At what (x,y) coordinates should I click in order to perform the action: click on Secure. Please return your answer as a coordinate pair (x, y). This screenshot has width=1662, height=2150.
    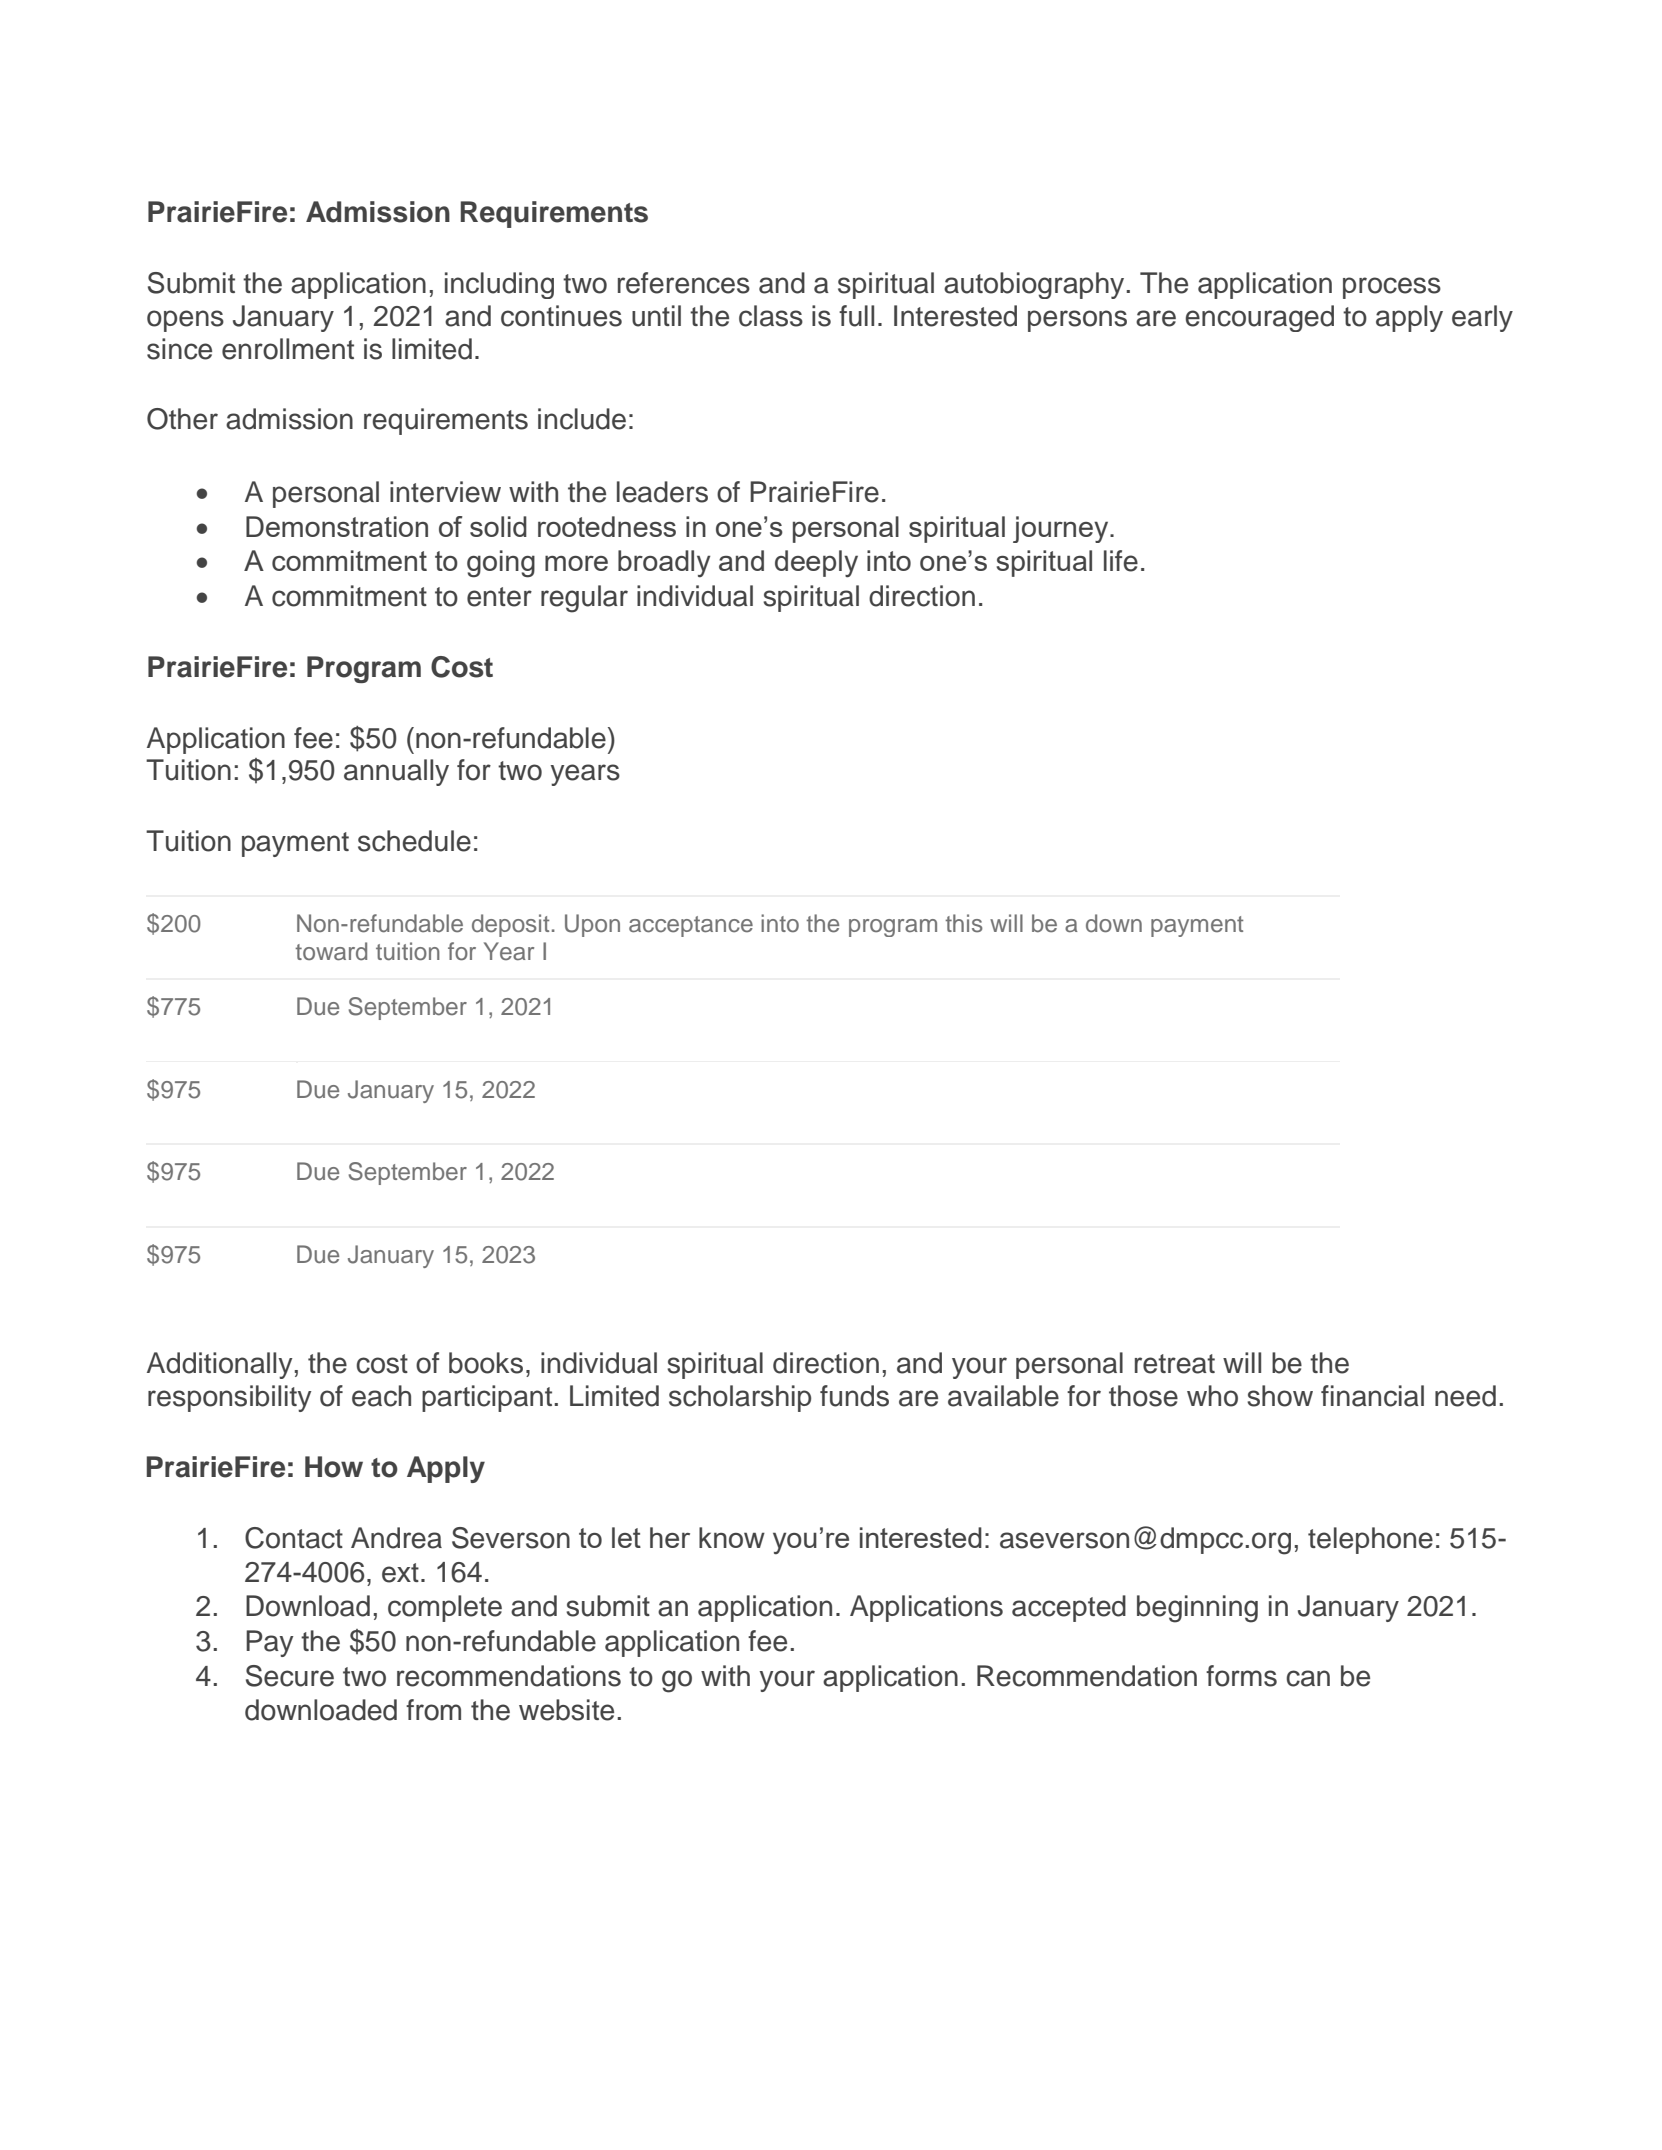
    Looking at the image, I should click on (290, 1676).
